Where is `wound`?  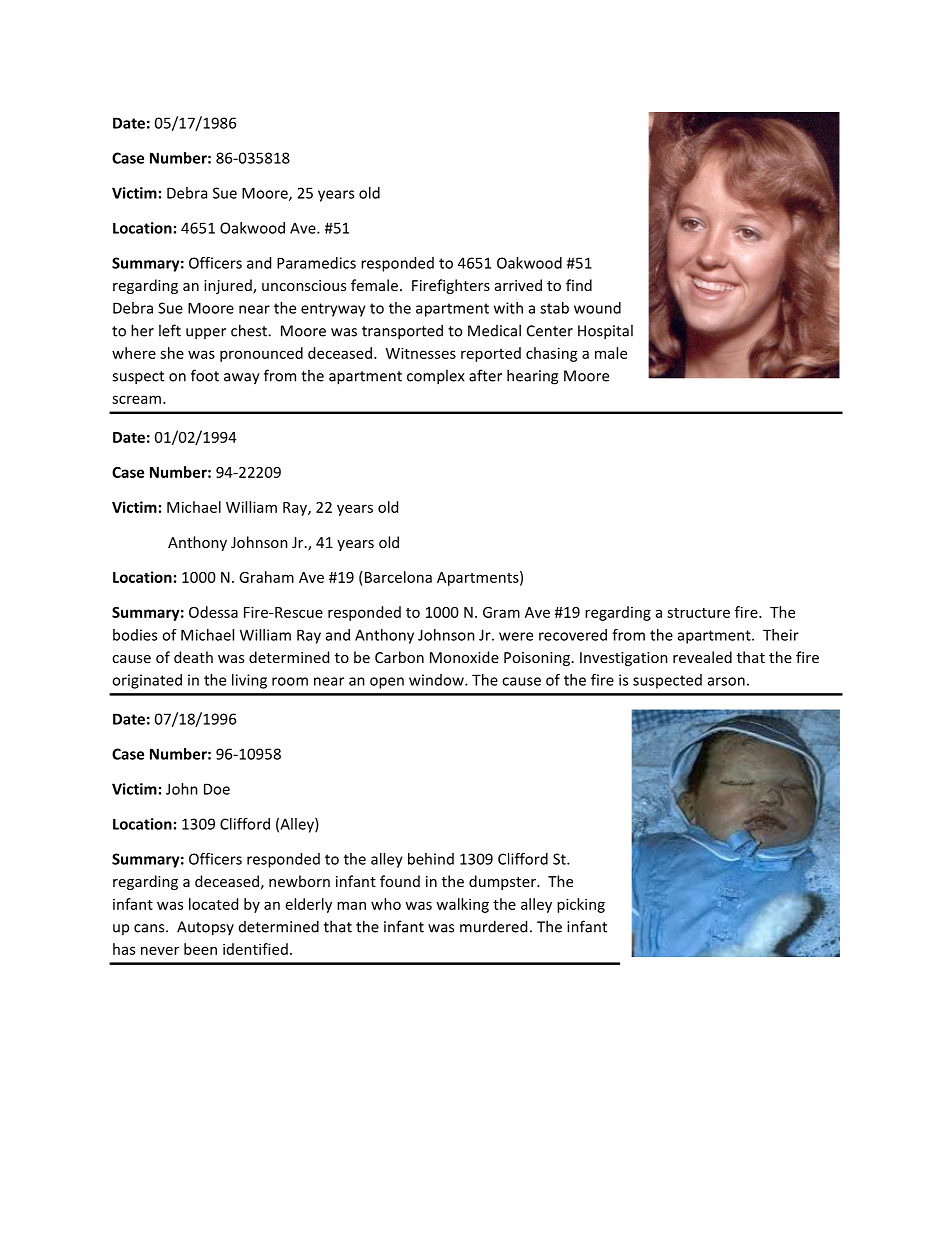 wound is located at coordinates (597, 308).
